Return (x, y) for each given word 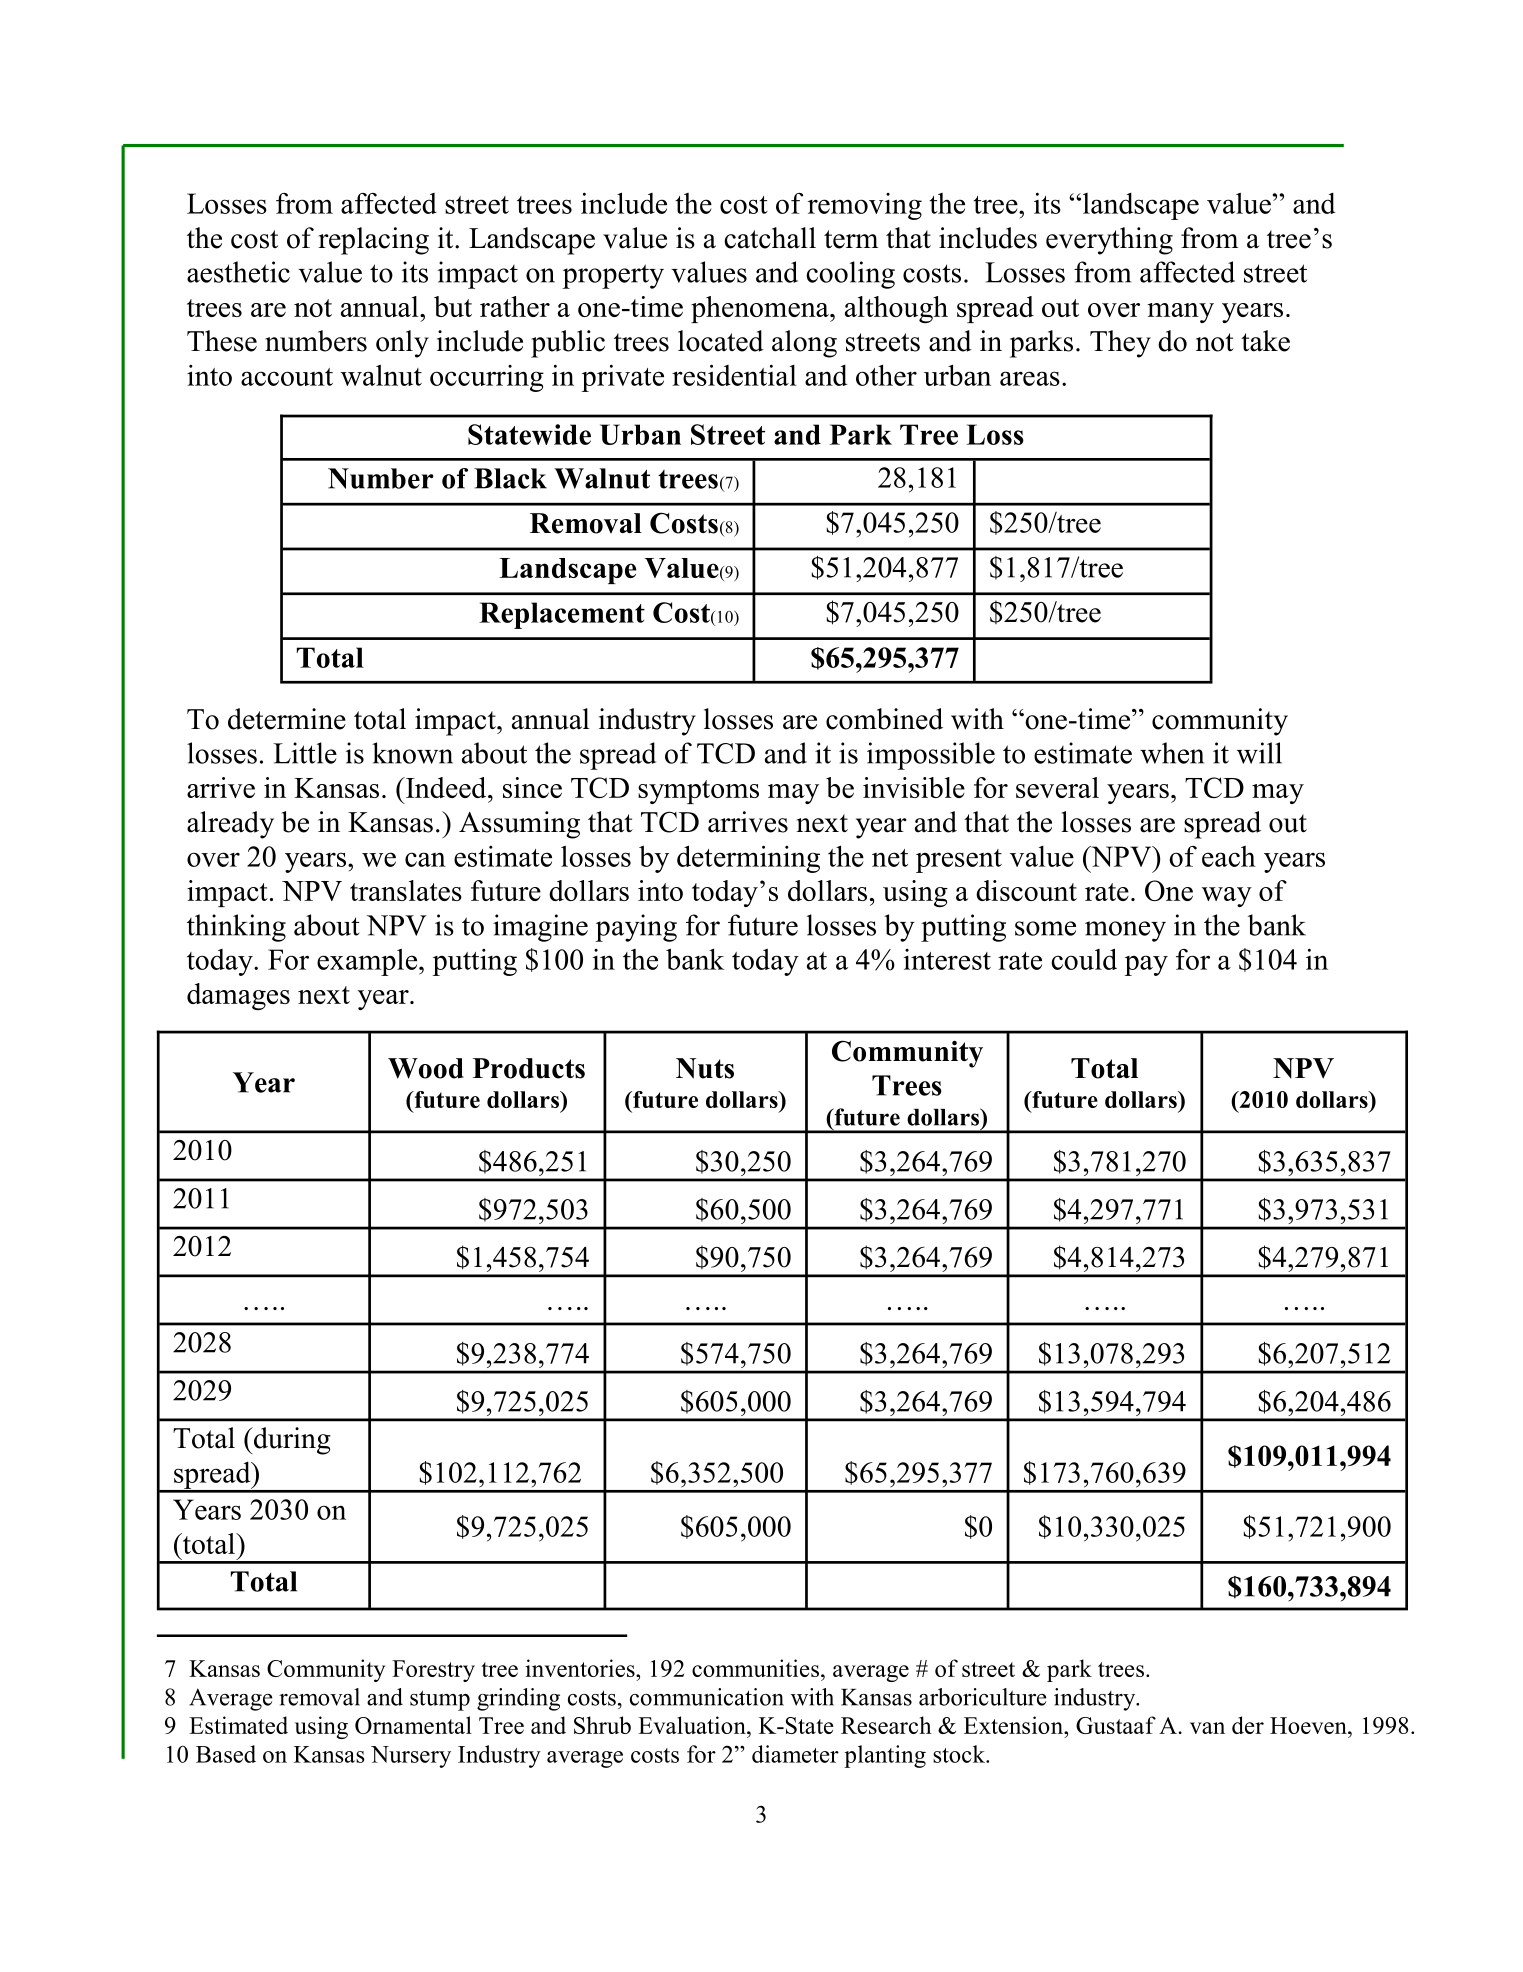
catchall (770, 238)
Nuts (705, 1068)
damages (238, 996)
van (1207, 1728)
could (1084, 959)
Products (529, 1068)
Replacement (562, 615)
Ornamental (413, 1725)
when (1172, 753)
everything (1109, 241)
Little (305, 753)
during (291, 1441)
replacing (373, 241)
